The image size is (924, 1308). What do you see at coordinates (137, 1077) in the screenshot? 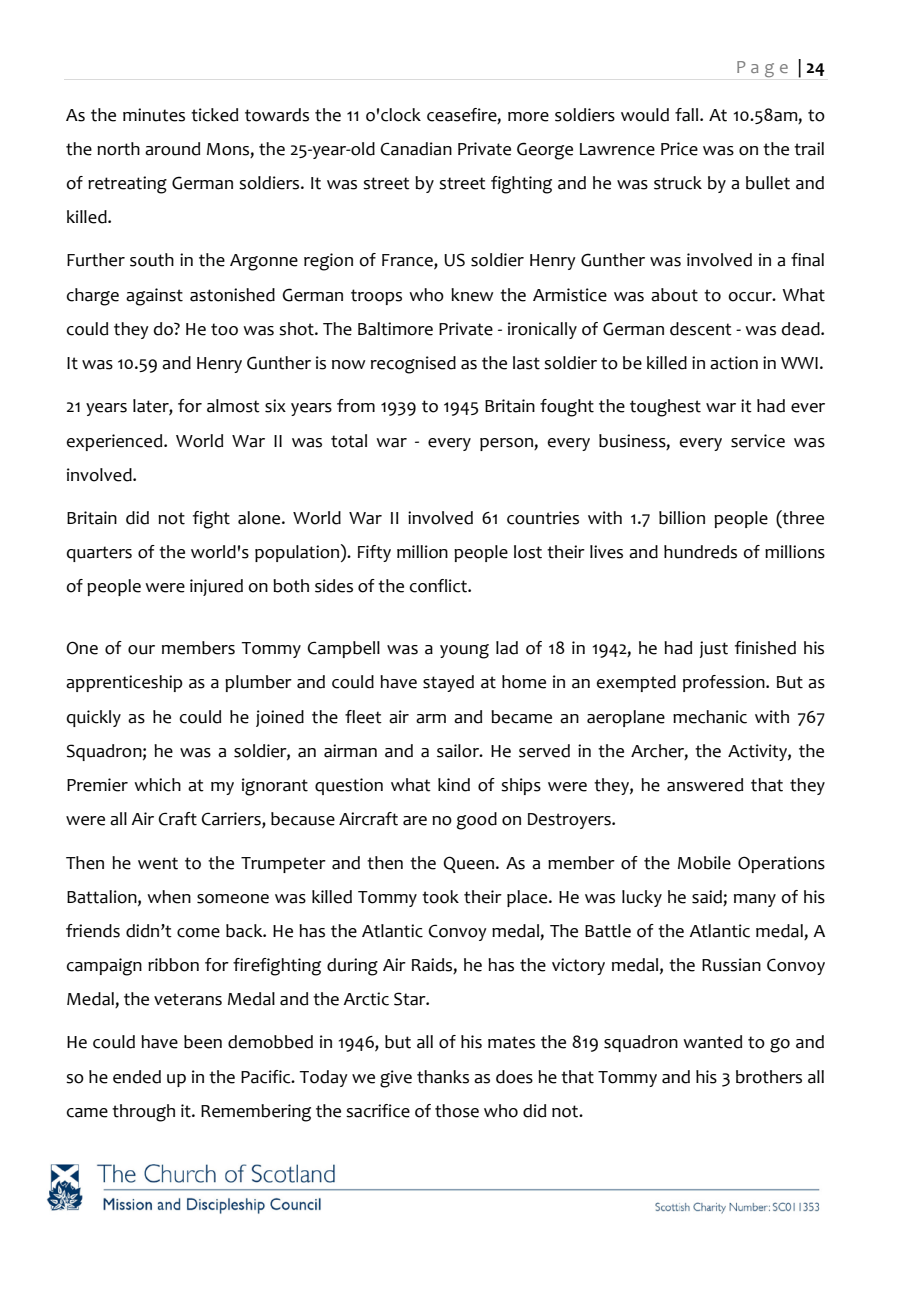
I see `ended` at bounding box center [137, 1077].
